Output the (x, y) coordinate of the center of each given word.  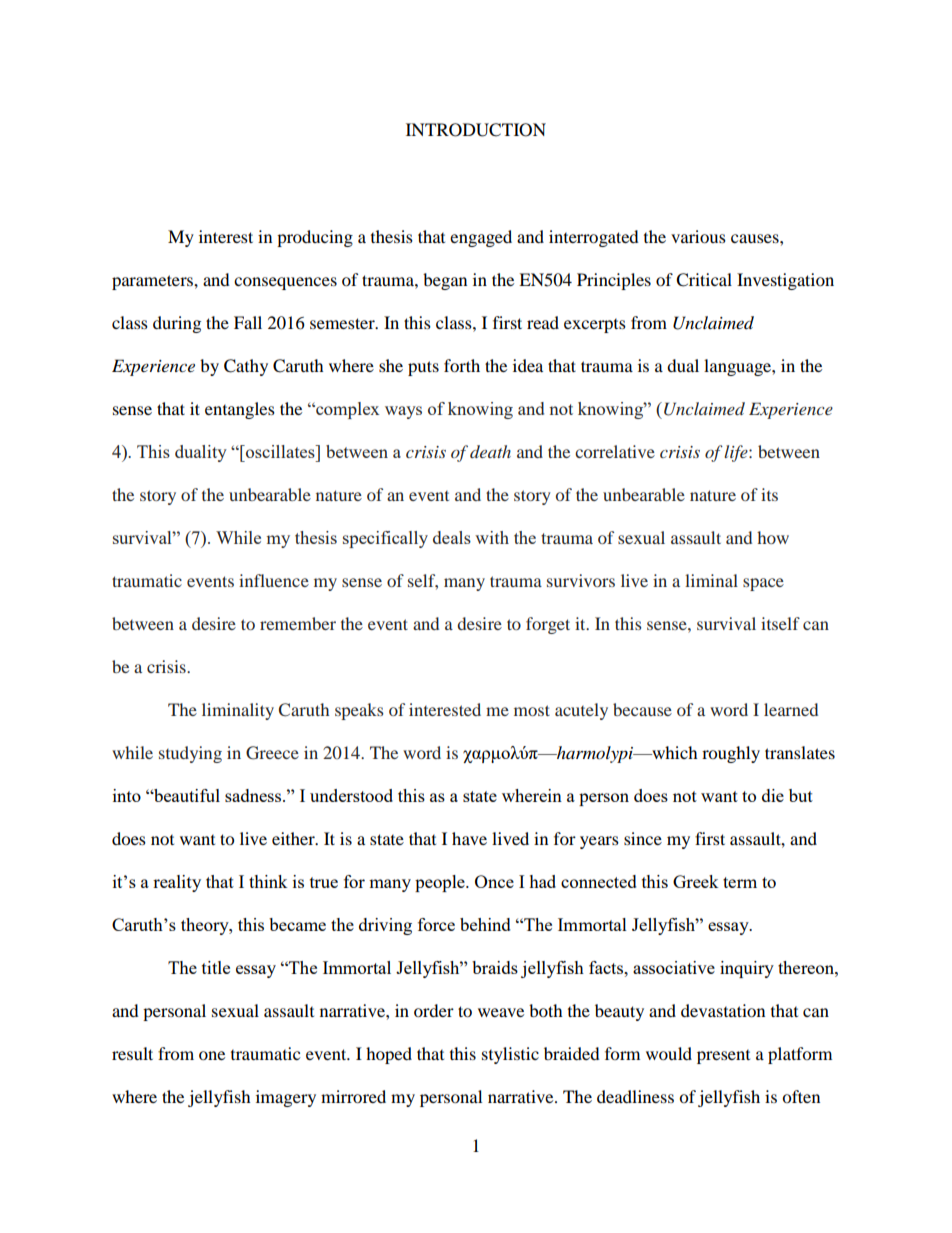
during (177, 324)
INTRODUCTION (476, 130)
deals (452, 537)
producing (315, 238)
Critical (704, 280)
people (441, 883)
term (740, 882)
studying (190, 754)
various (698, 236)
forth (462, 365)
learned (791, 709)
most (532, 710)
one (212, 1055)
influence (274, 580)
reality (177, 883)
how (773, 537)
